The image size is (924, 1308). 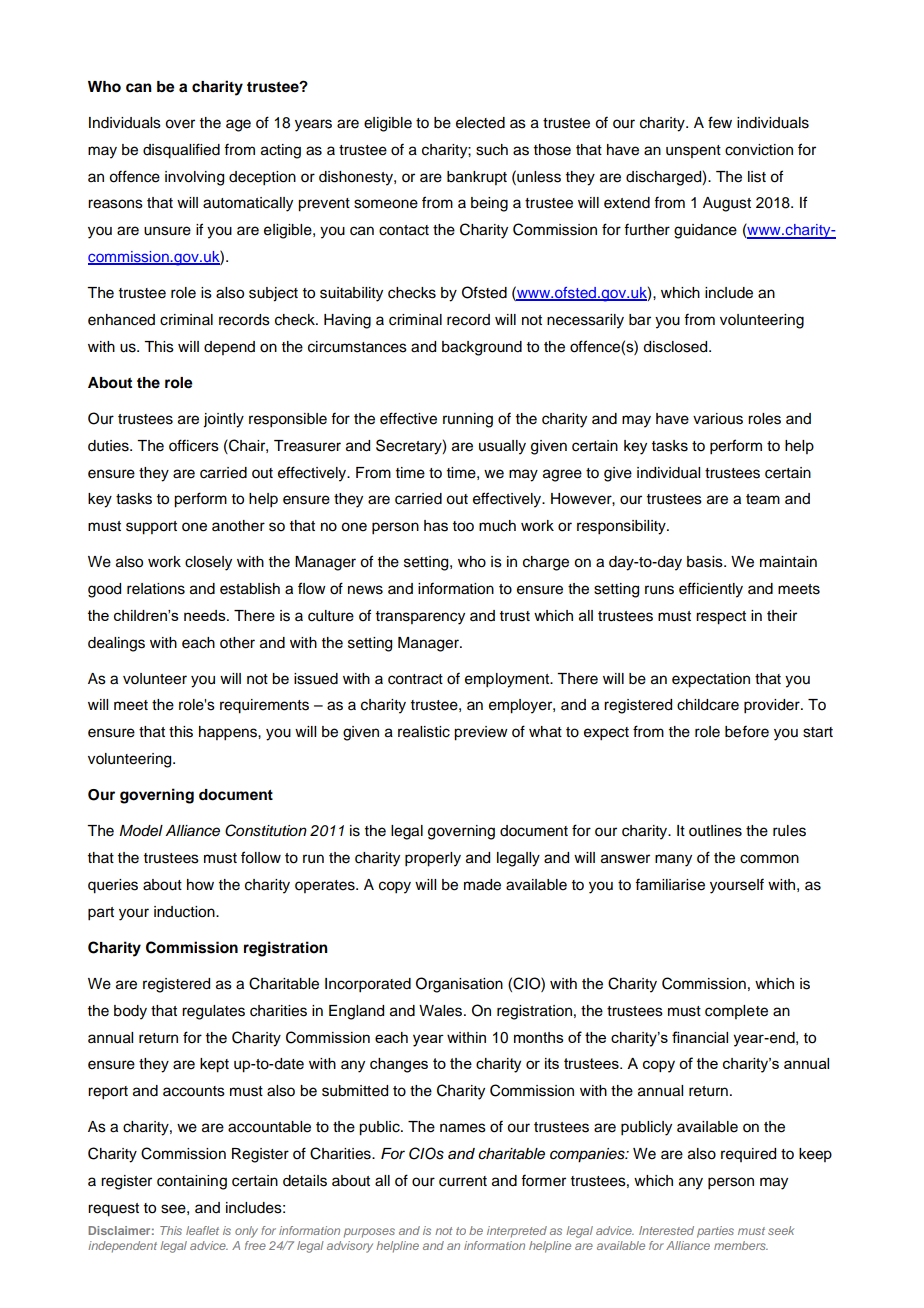 I want to click on current, so click(x=463, y=1181).
